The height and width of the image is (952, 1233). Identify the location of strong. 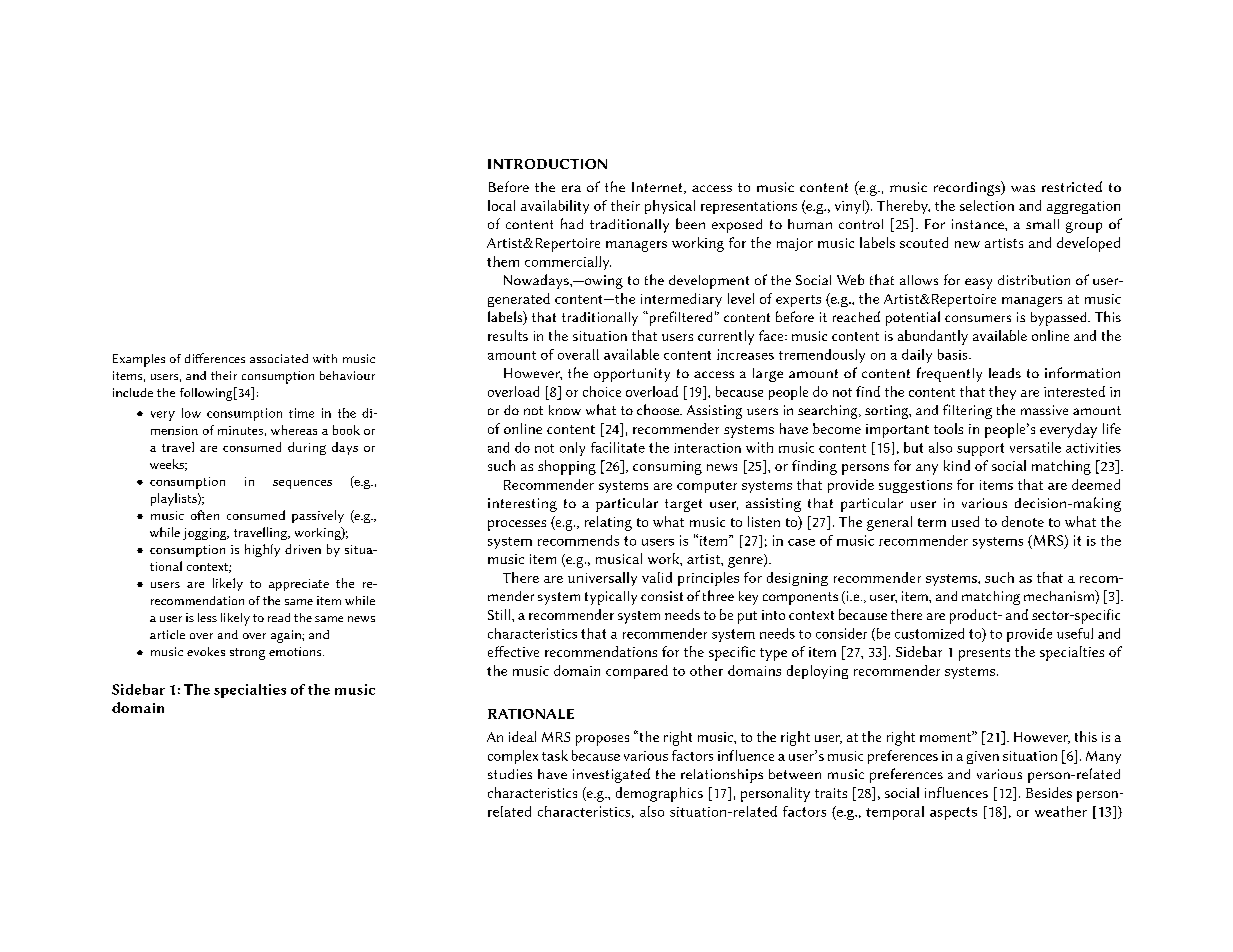
(247, 654).
